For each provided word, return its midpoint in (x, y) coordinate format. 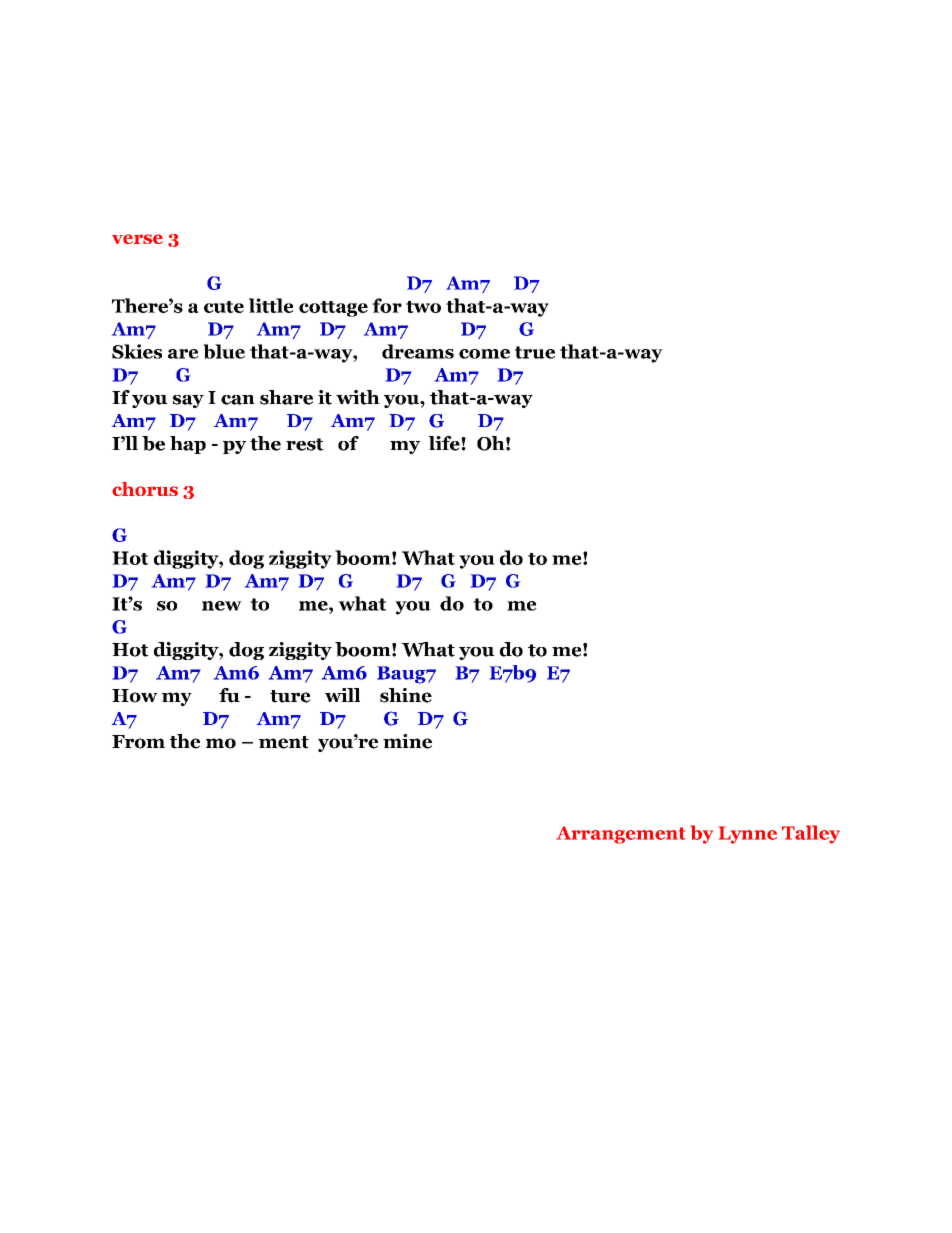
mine (407, 741)
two (423, 307)
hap (188, 445)
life (445, 443)
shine (406, 695)
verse (137, 239)
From (138, 742)
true (535, 352)
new (222, 606)
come (484, 354)
